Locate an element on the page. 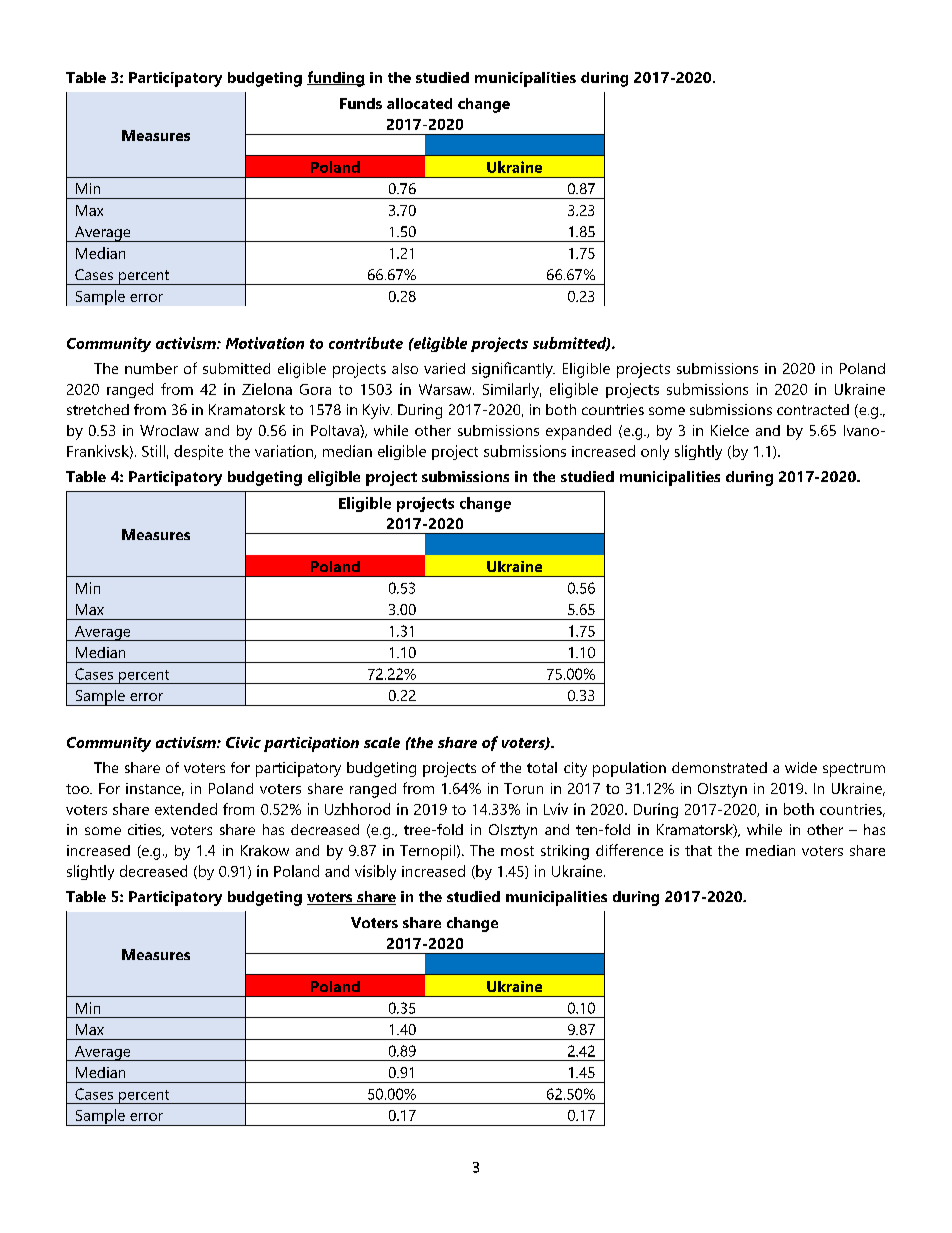 This image has width=952, height=1233. contribute is located at coordinates (366, 343).
